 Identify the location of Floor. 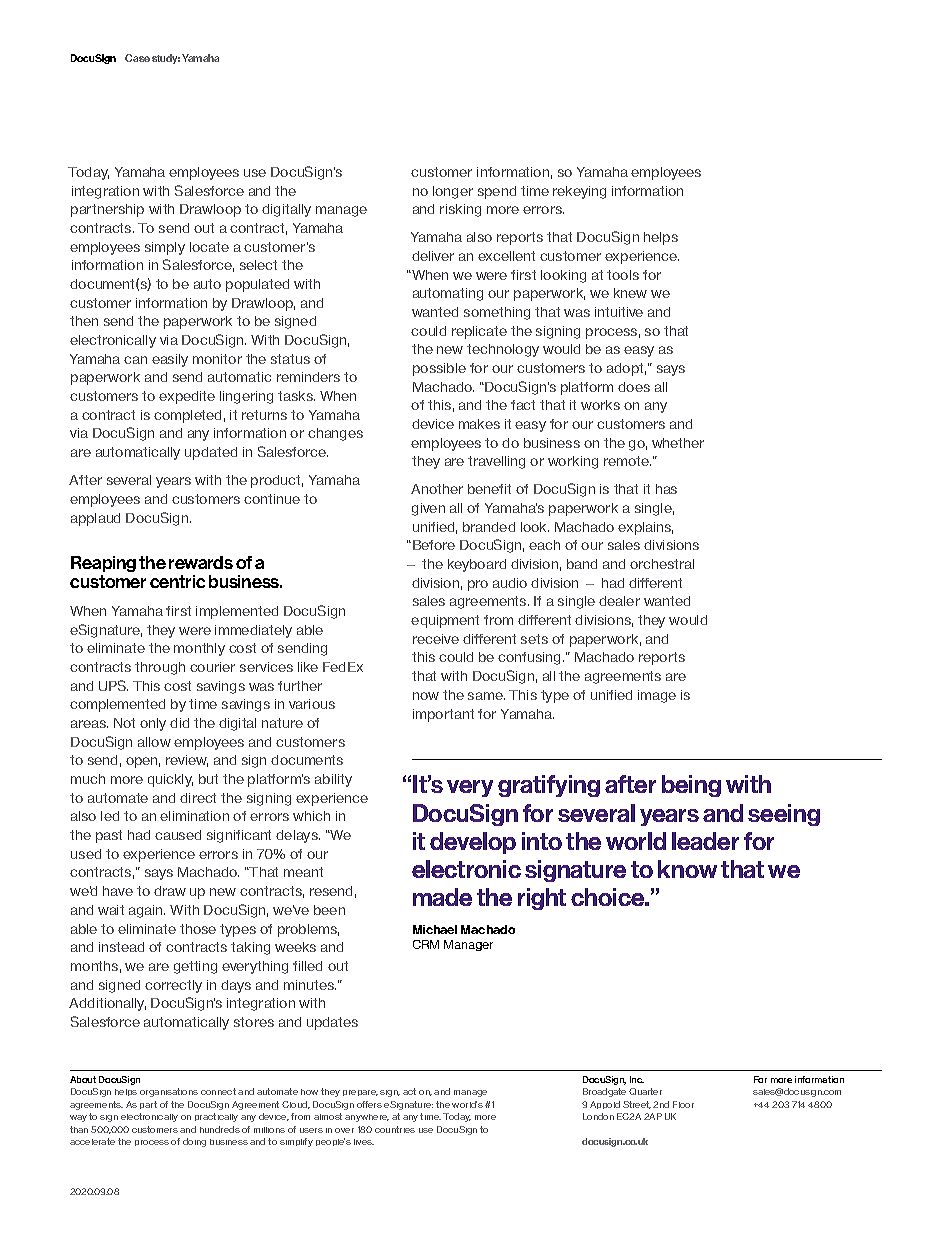
(683, 1104).
